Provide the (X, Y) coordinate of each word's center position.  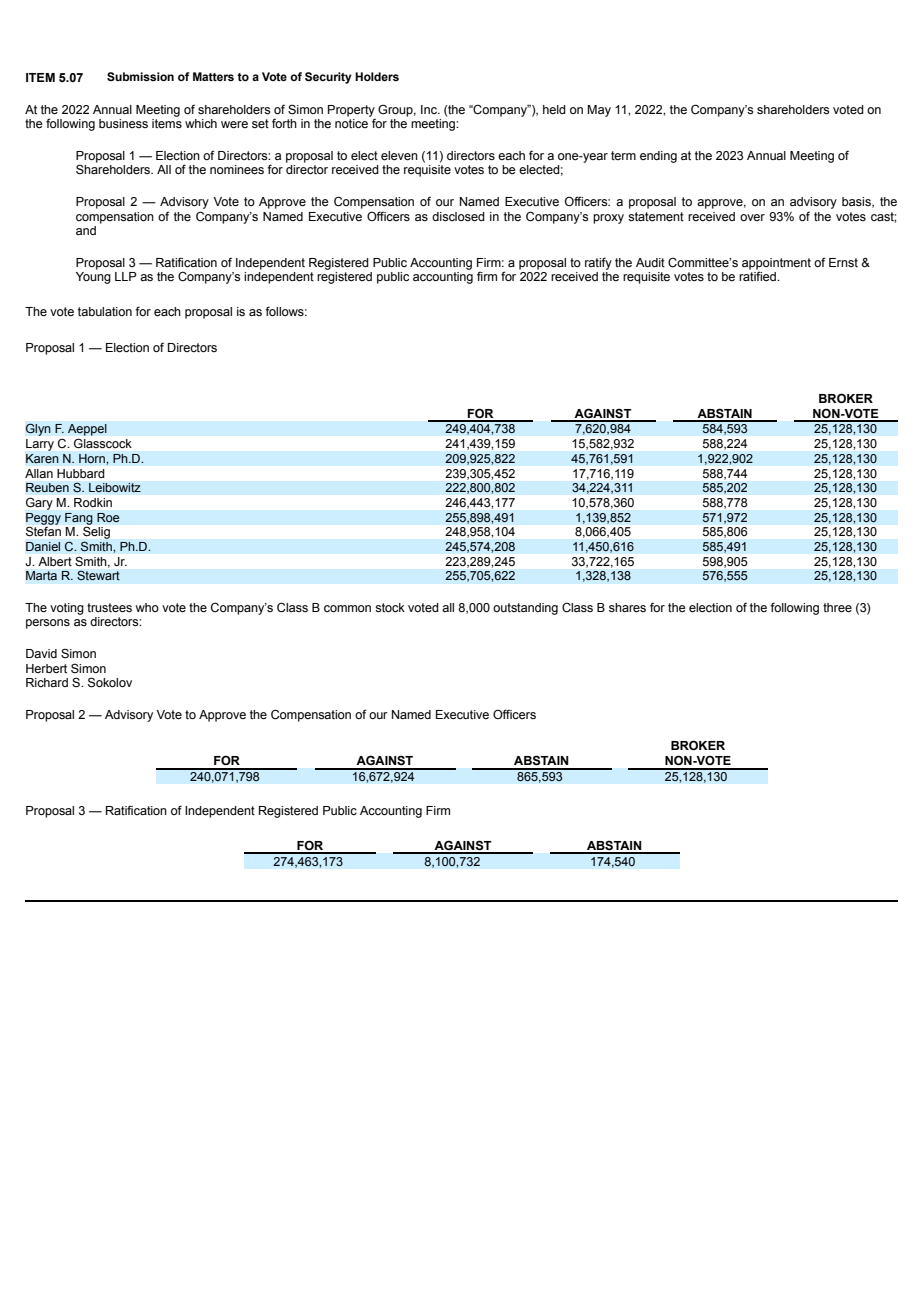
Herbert (46, 669)
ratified (758, 276)
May (599, 111)
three (837, 608)
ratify (598, 263)
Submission (140, 76)
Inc (430, 109)
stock (390, 608)
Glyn (38, 429)
